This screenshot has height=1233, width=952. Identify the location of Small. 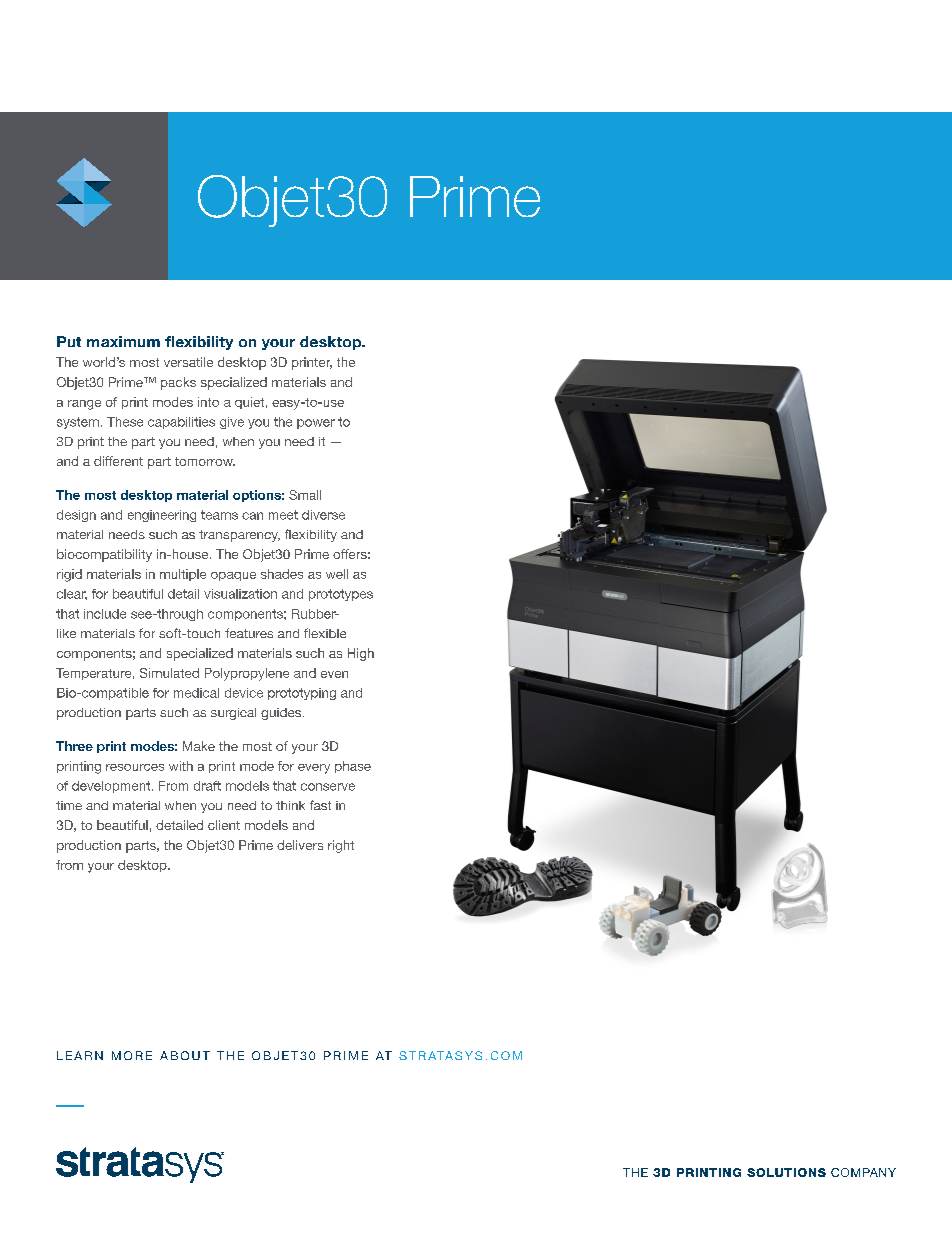
(305, 495).
